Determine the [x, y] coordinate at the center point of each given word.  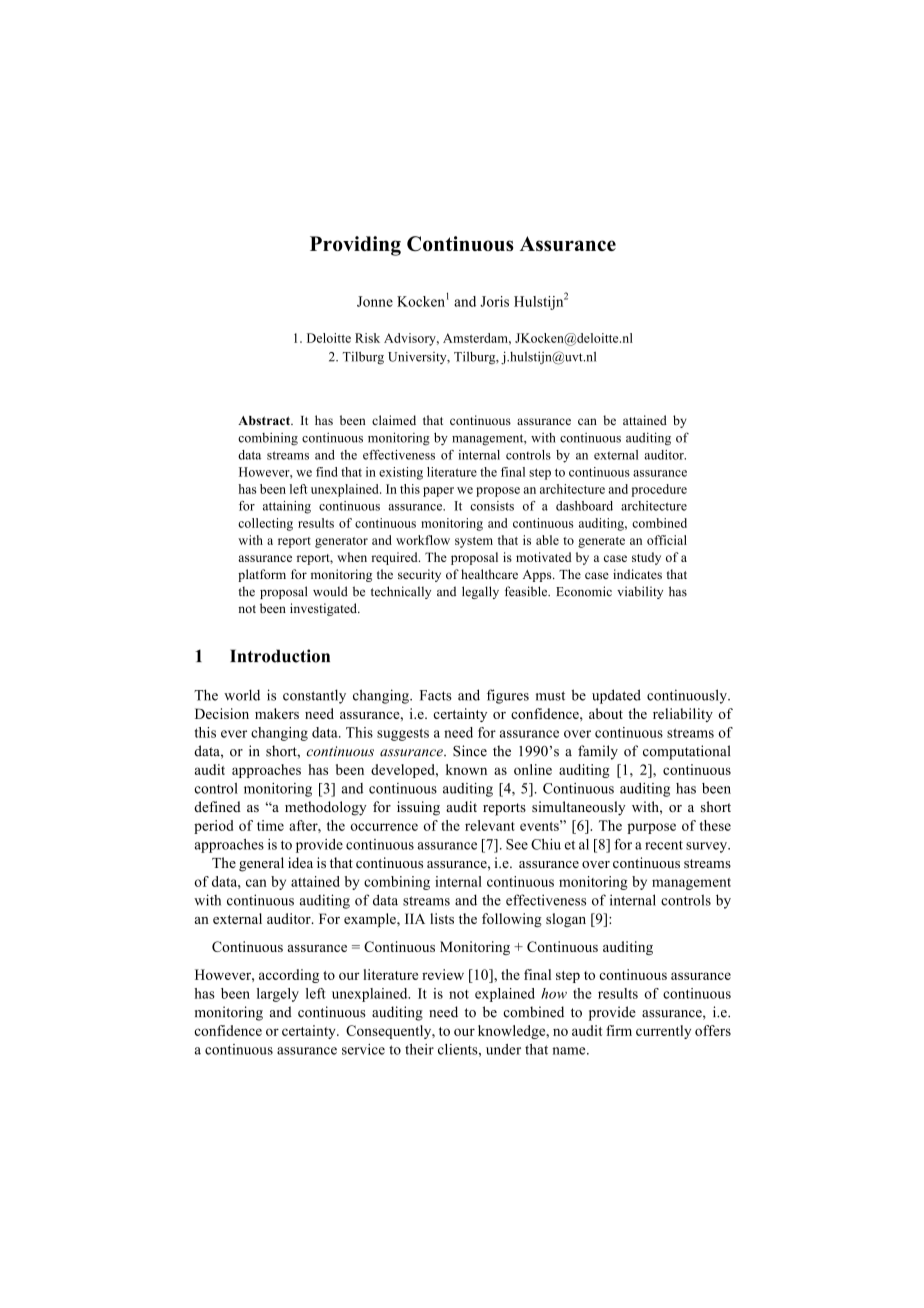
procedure [659, 490]
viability [640, 592]
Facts [436, 695]
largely [278, 995]
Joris [494, 301]
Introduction [280, 656]
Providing [355, 246]
